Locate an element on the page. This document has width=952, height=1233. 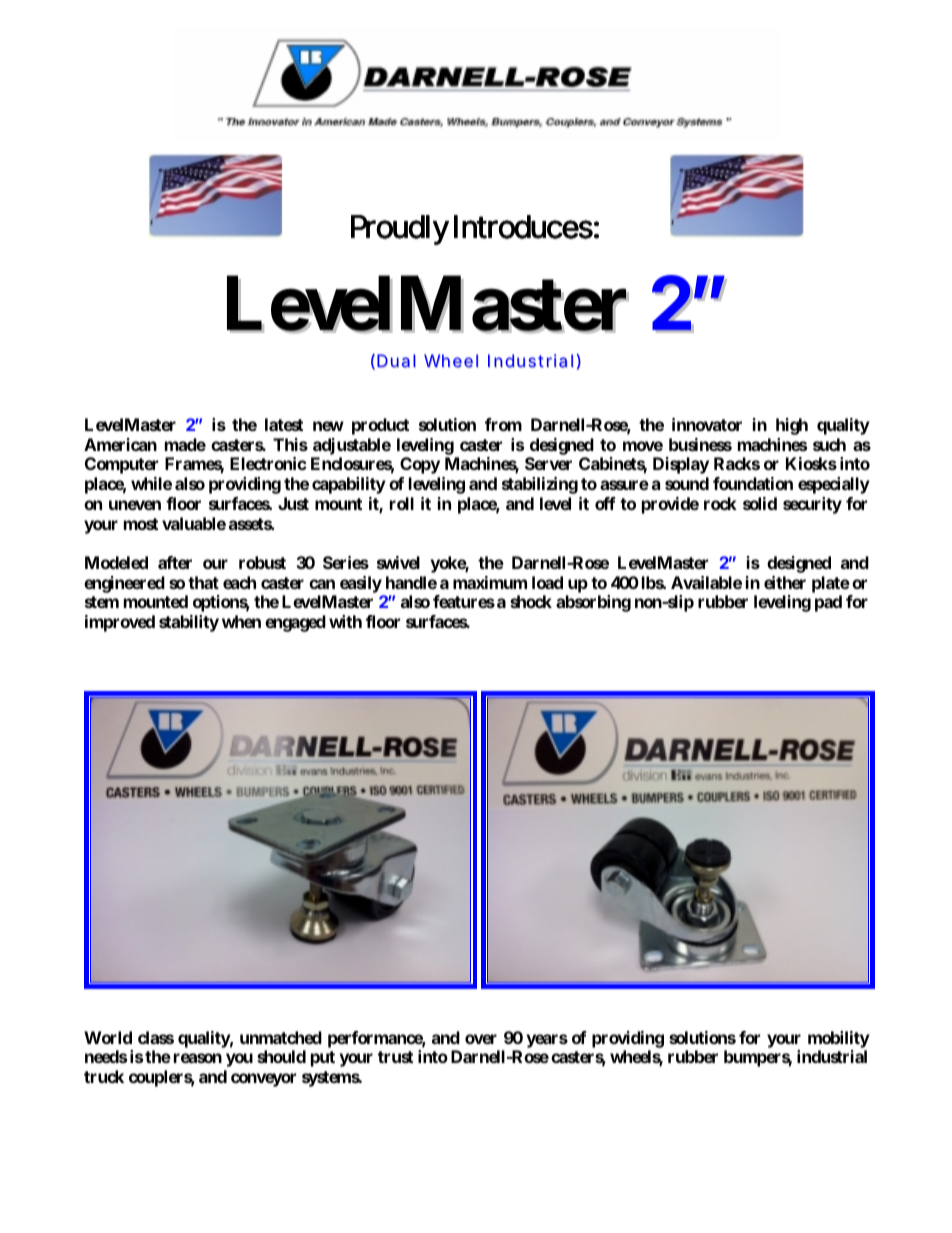
high is located at coordinates (792, 426).
